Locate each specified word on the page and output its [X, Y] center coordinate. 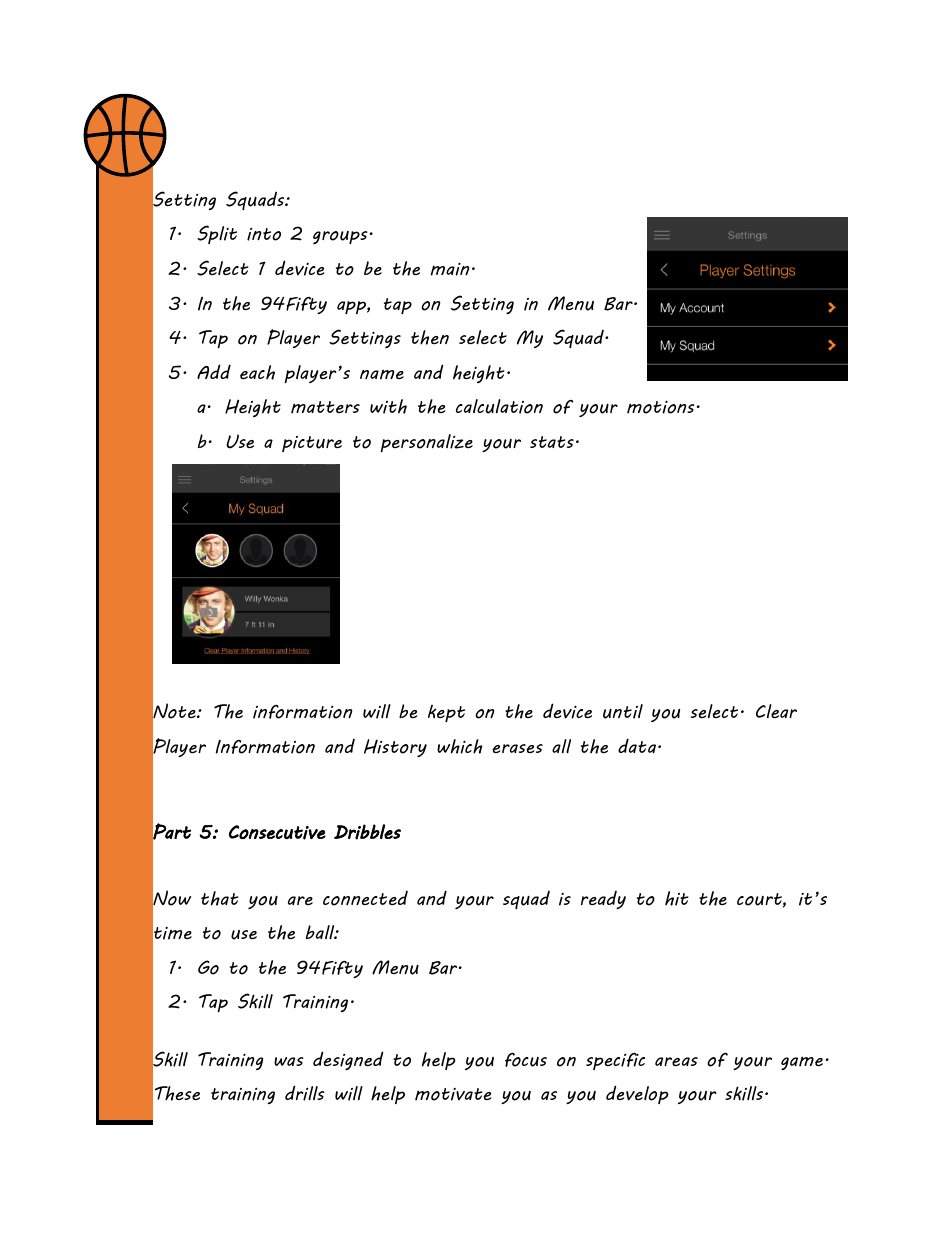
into [264, 234]
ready [603, 900]
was [289, 1061]
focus [526, 1060]
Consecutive [277, 832]
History [395, 748]
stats [552, 442]
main [450, 269]
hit [676, 898]
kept [446, 713]
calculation [499, 406]
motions [661, 407]
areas [676, 1061]
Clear [776, 711]
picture [312, 444]
